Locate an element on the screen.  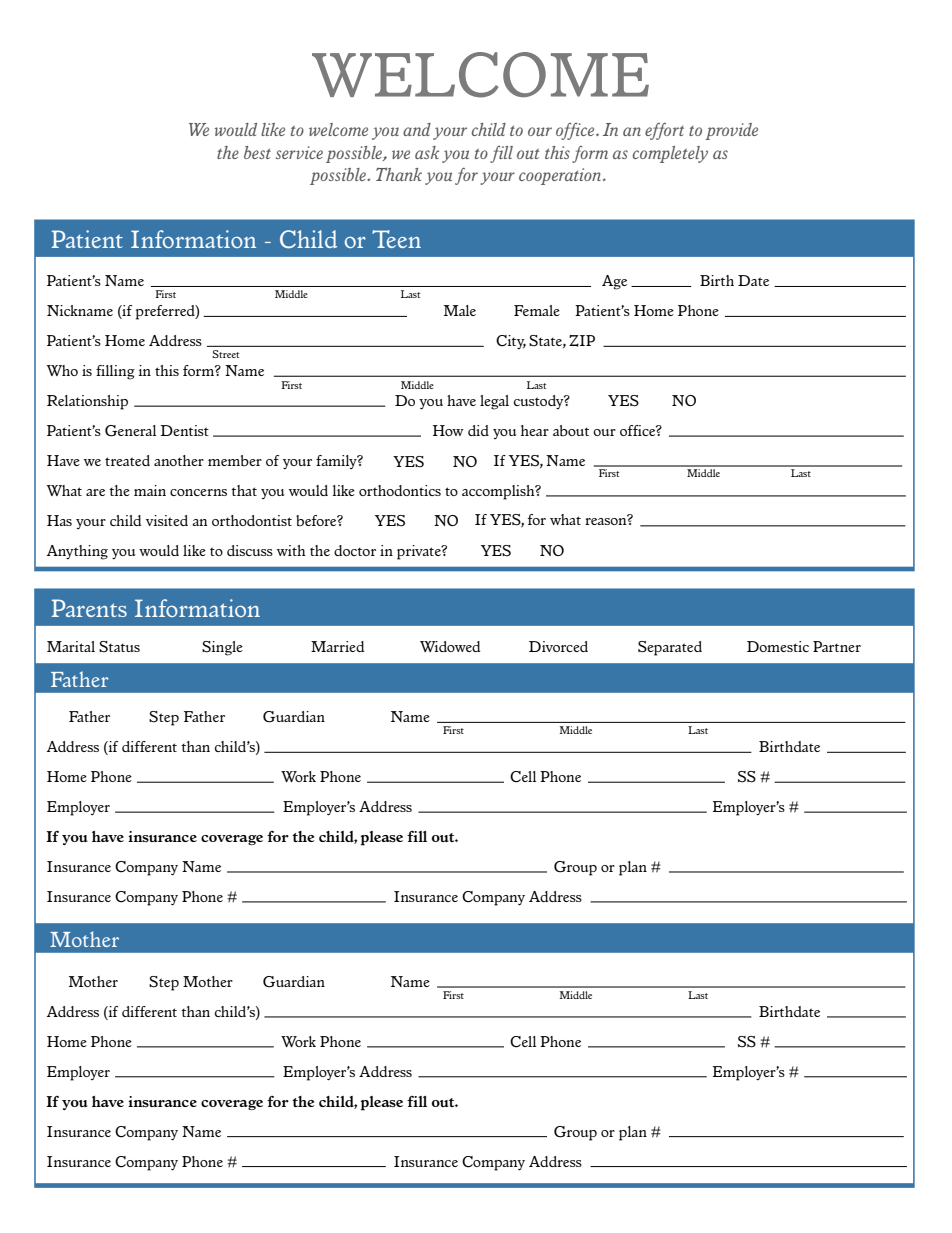
orthodontics is located at coordinates (400, 490).
